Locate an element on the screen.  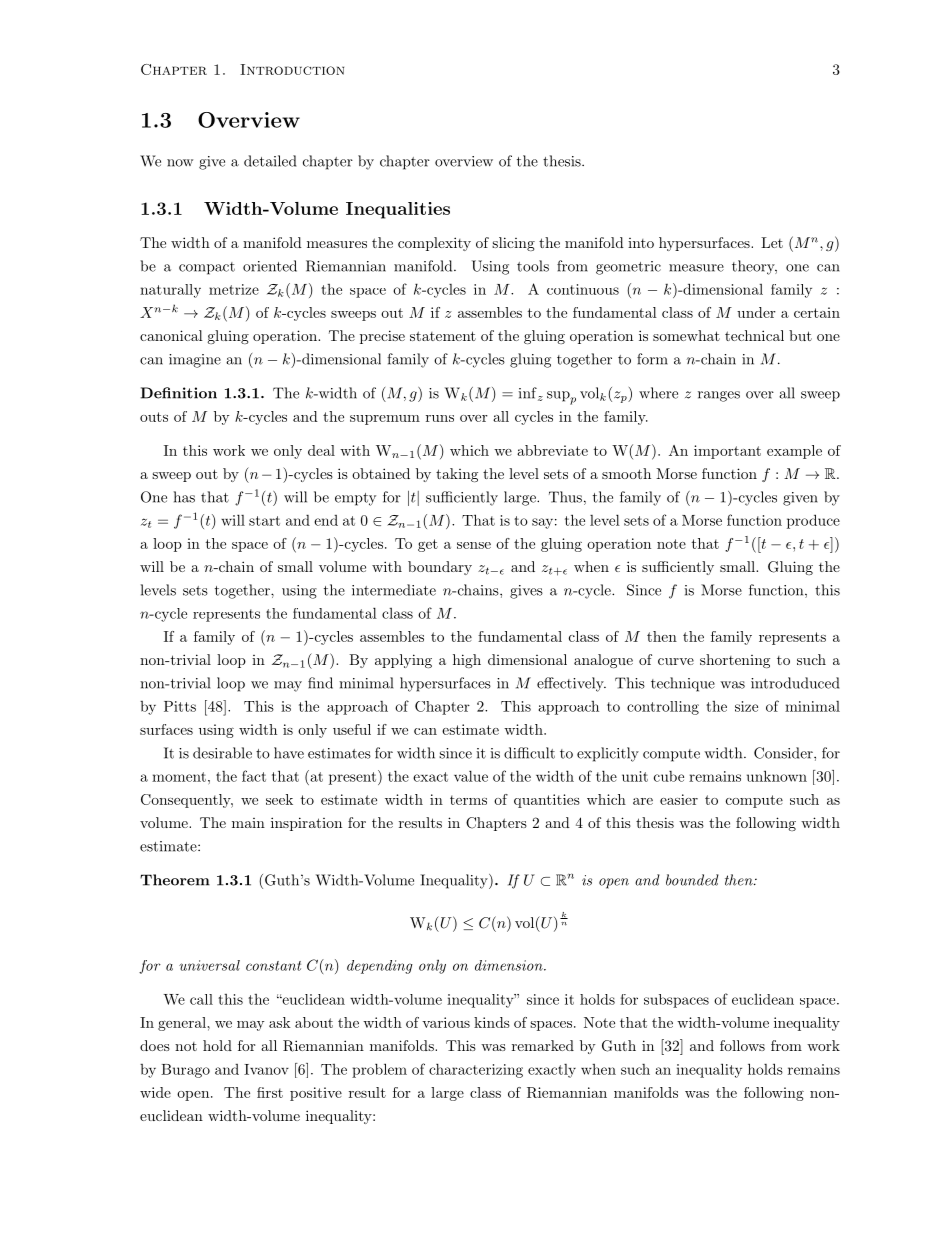
bounded is located at coordinates (692, 880).
